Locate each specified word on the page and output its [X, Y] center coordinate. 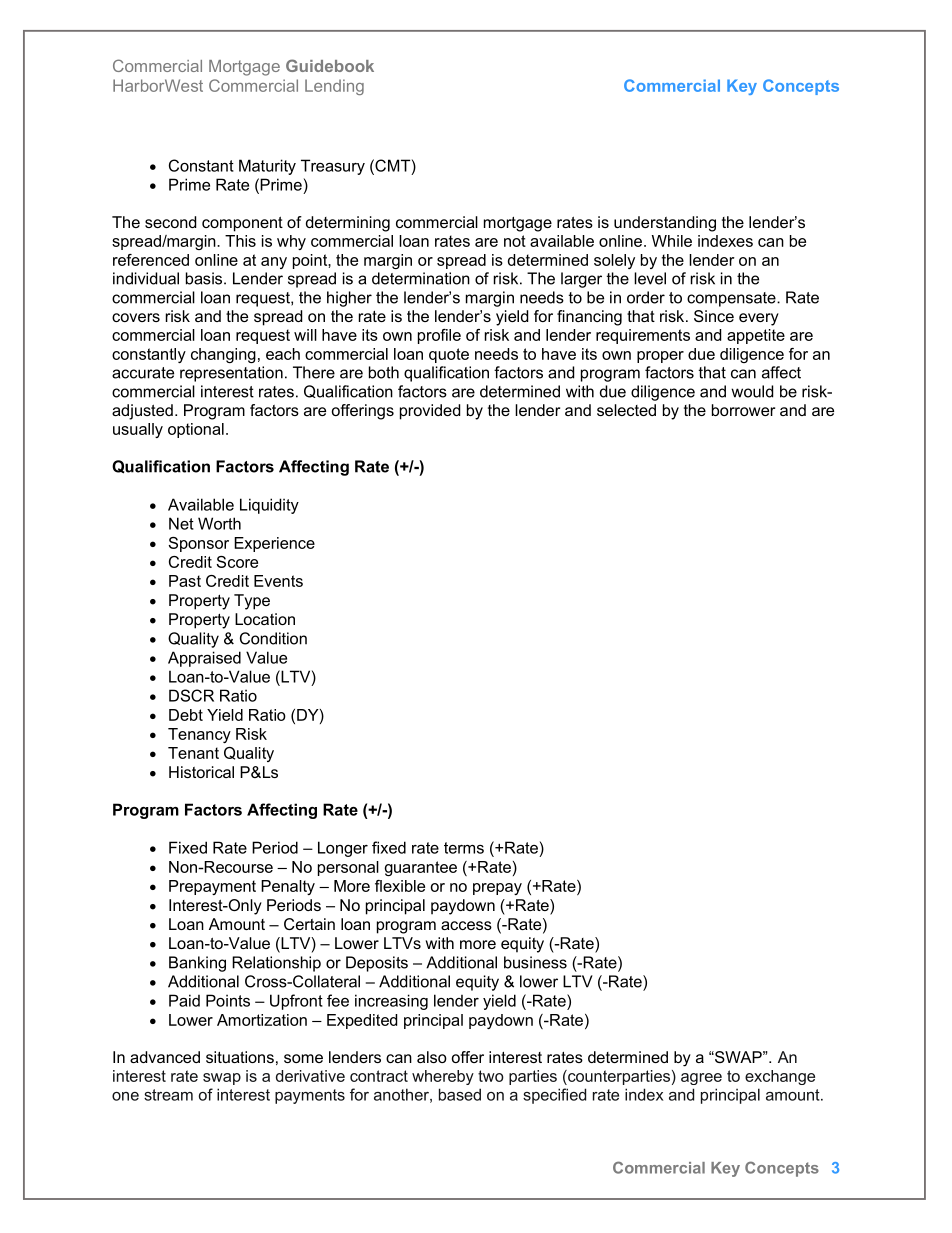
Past [185, 581]
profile [439, 336]
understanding [665, 224]
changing [223, 355]
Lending [334, 87]
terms [464, 848]
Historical [201, 772]
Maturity [267, 167]
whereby [443, 1077]
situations [240, 1057]
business [535, 962]
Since [714, 316]
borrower [743, 410]
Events [278, 581]
